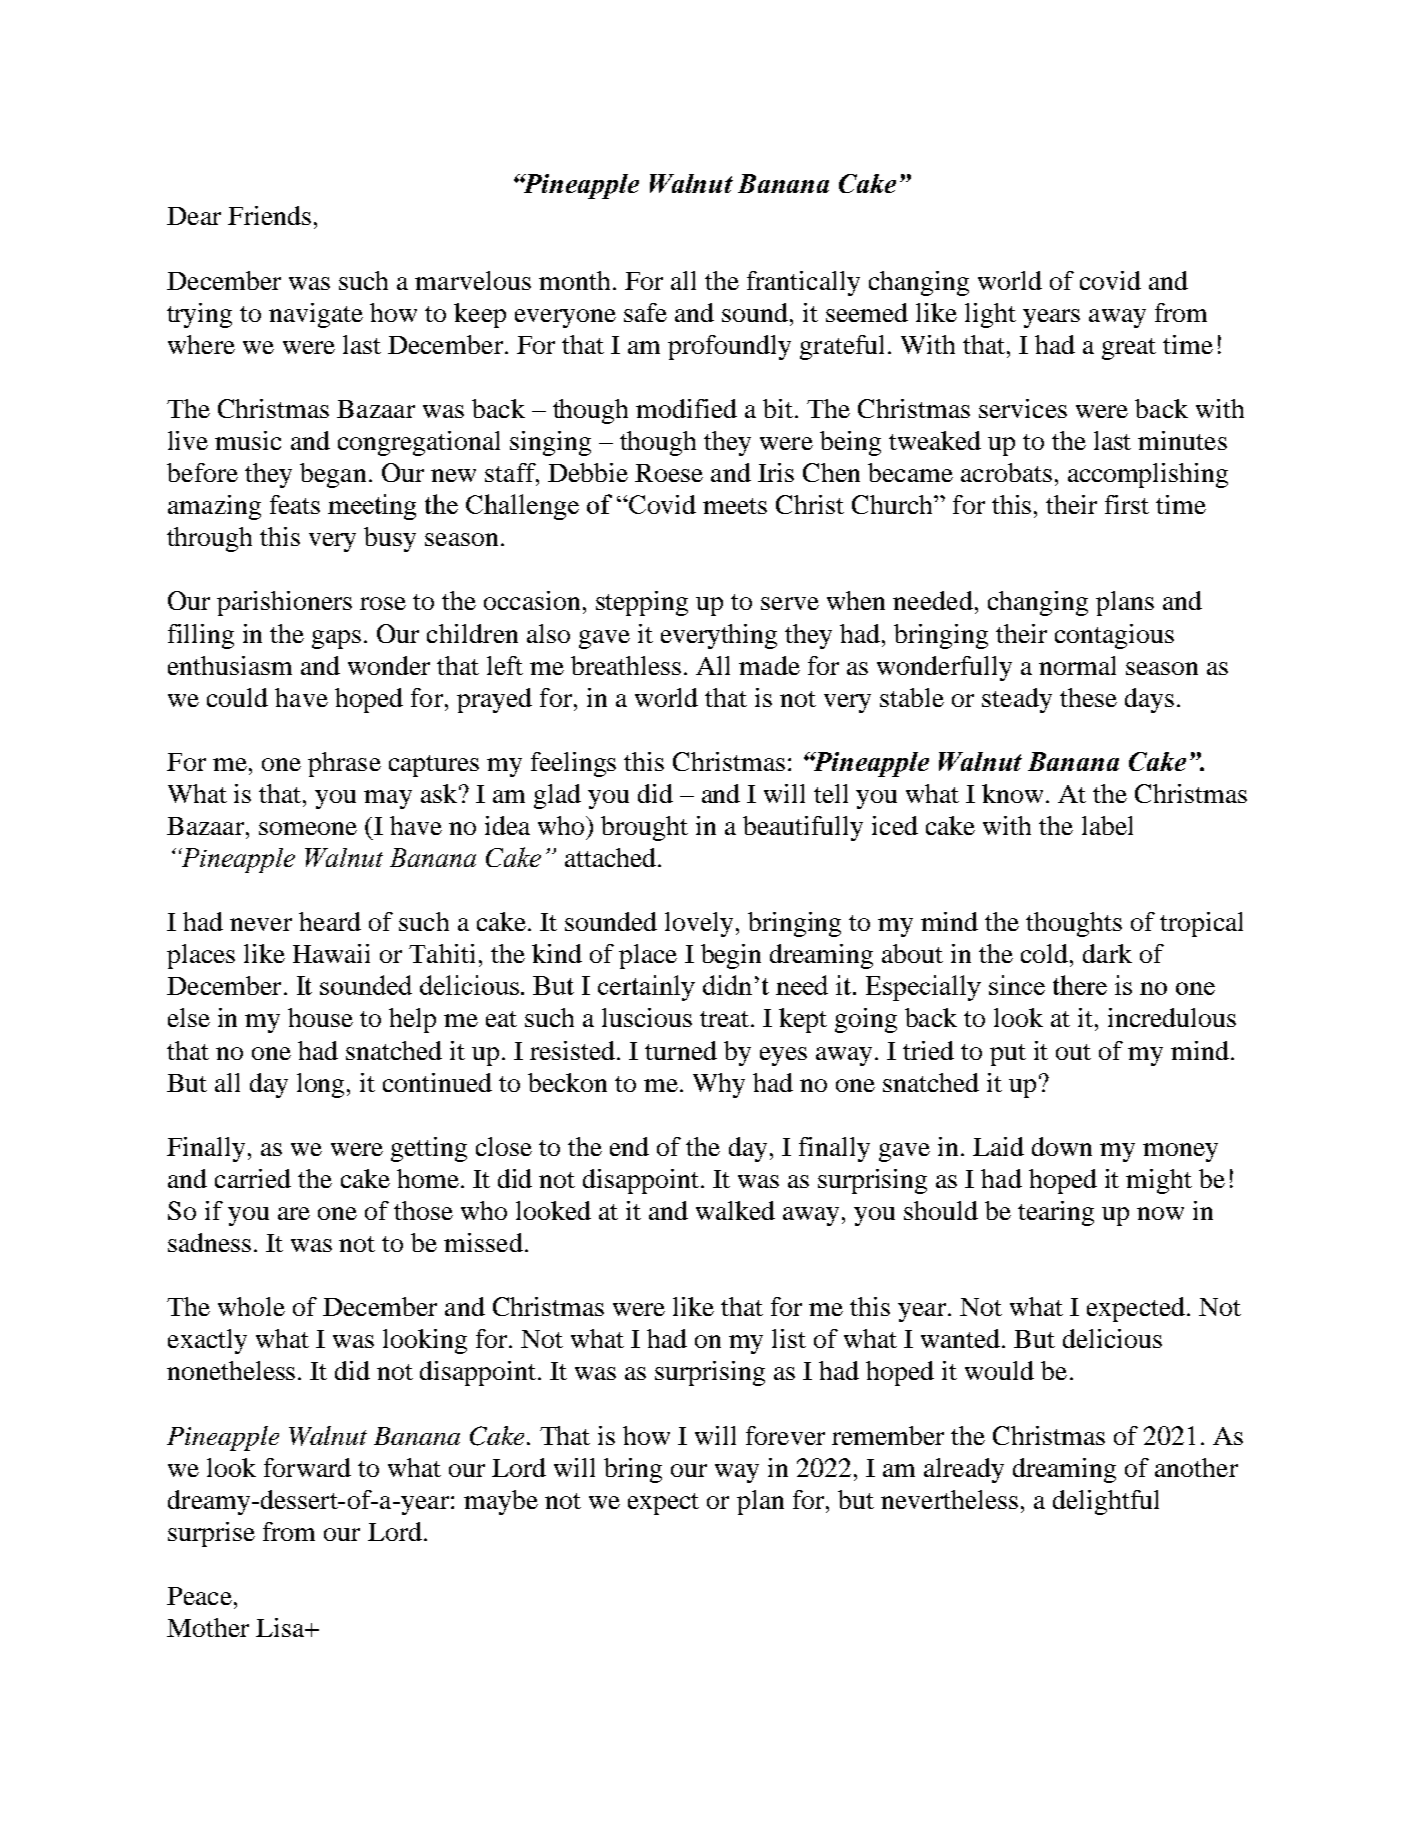  I want to click on heard, so click(330, 921).
